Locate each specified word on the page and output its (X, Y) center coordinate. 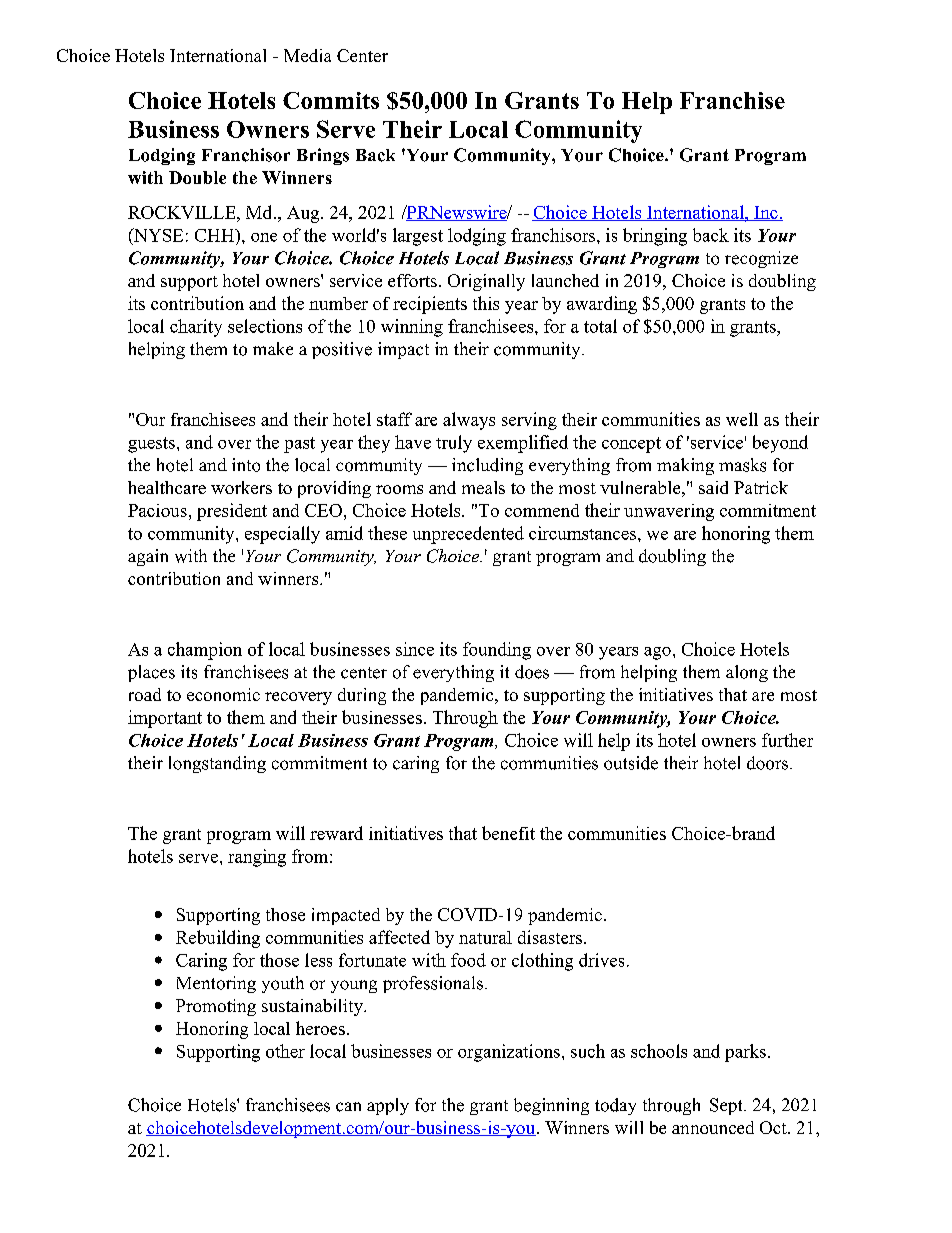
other (285, 1051)
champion (205, 651)
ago (657, 653)
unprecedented (468, 535)
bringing (655, 237)
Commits (331, 100)
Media (307, 55)
